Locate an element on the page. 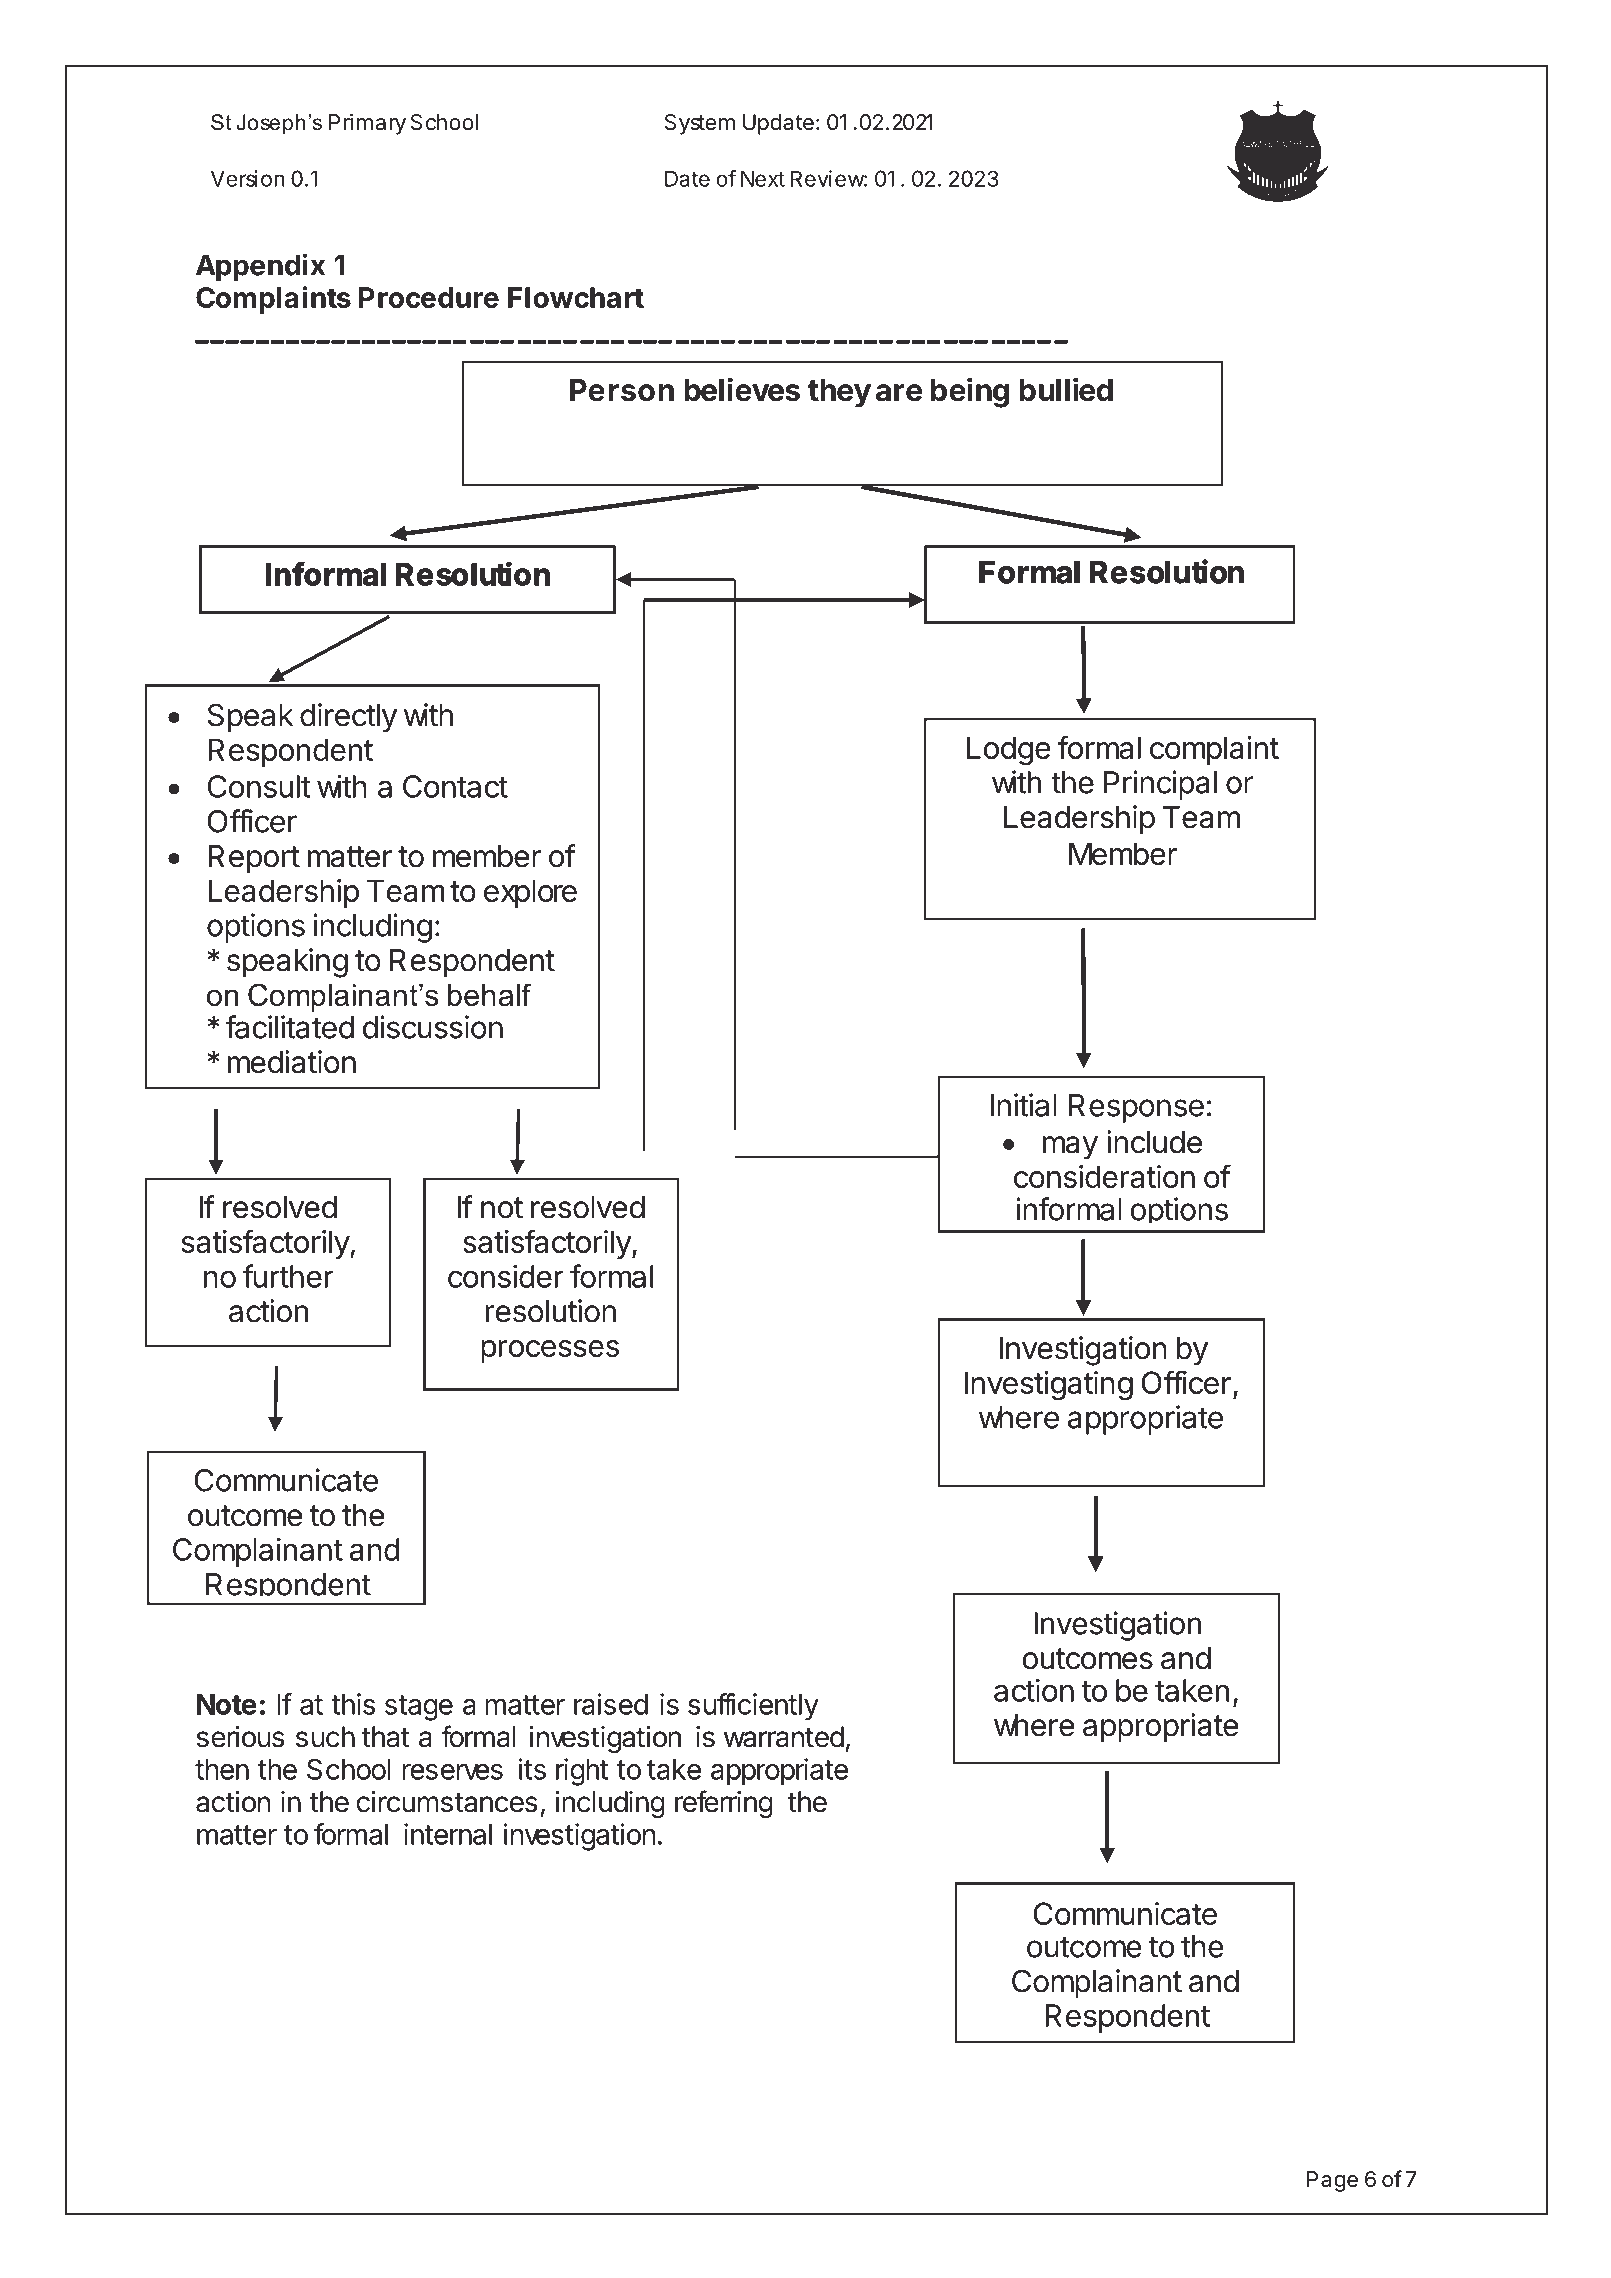 The height and width of the page is (2278, 1611). sufficiently is located at coordinates (753, 1707).
